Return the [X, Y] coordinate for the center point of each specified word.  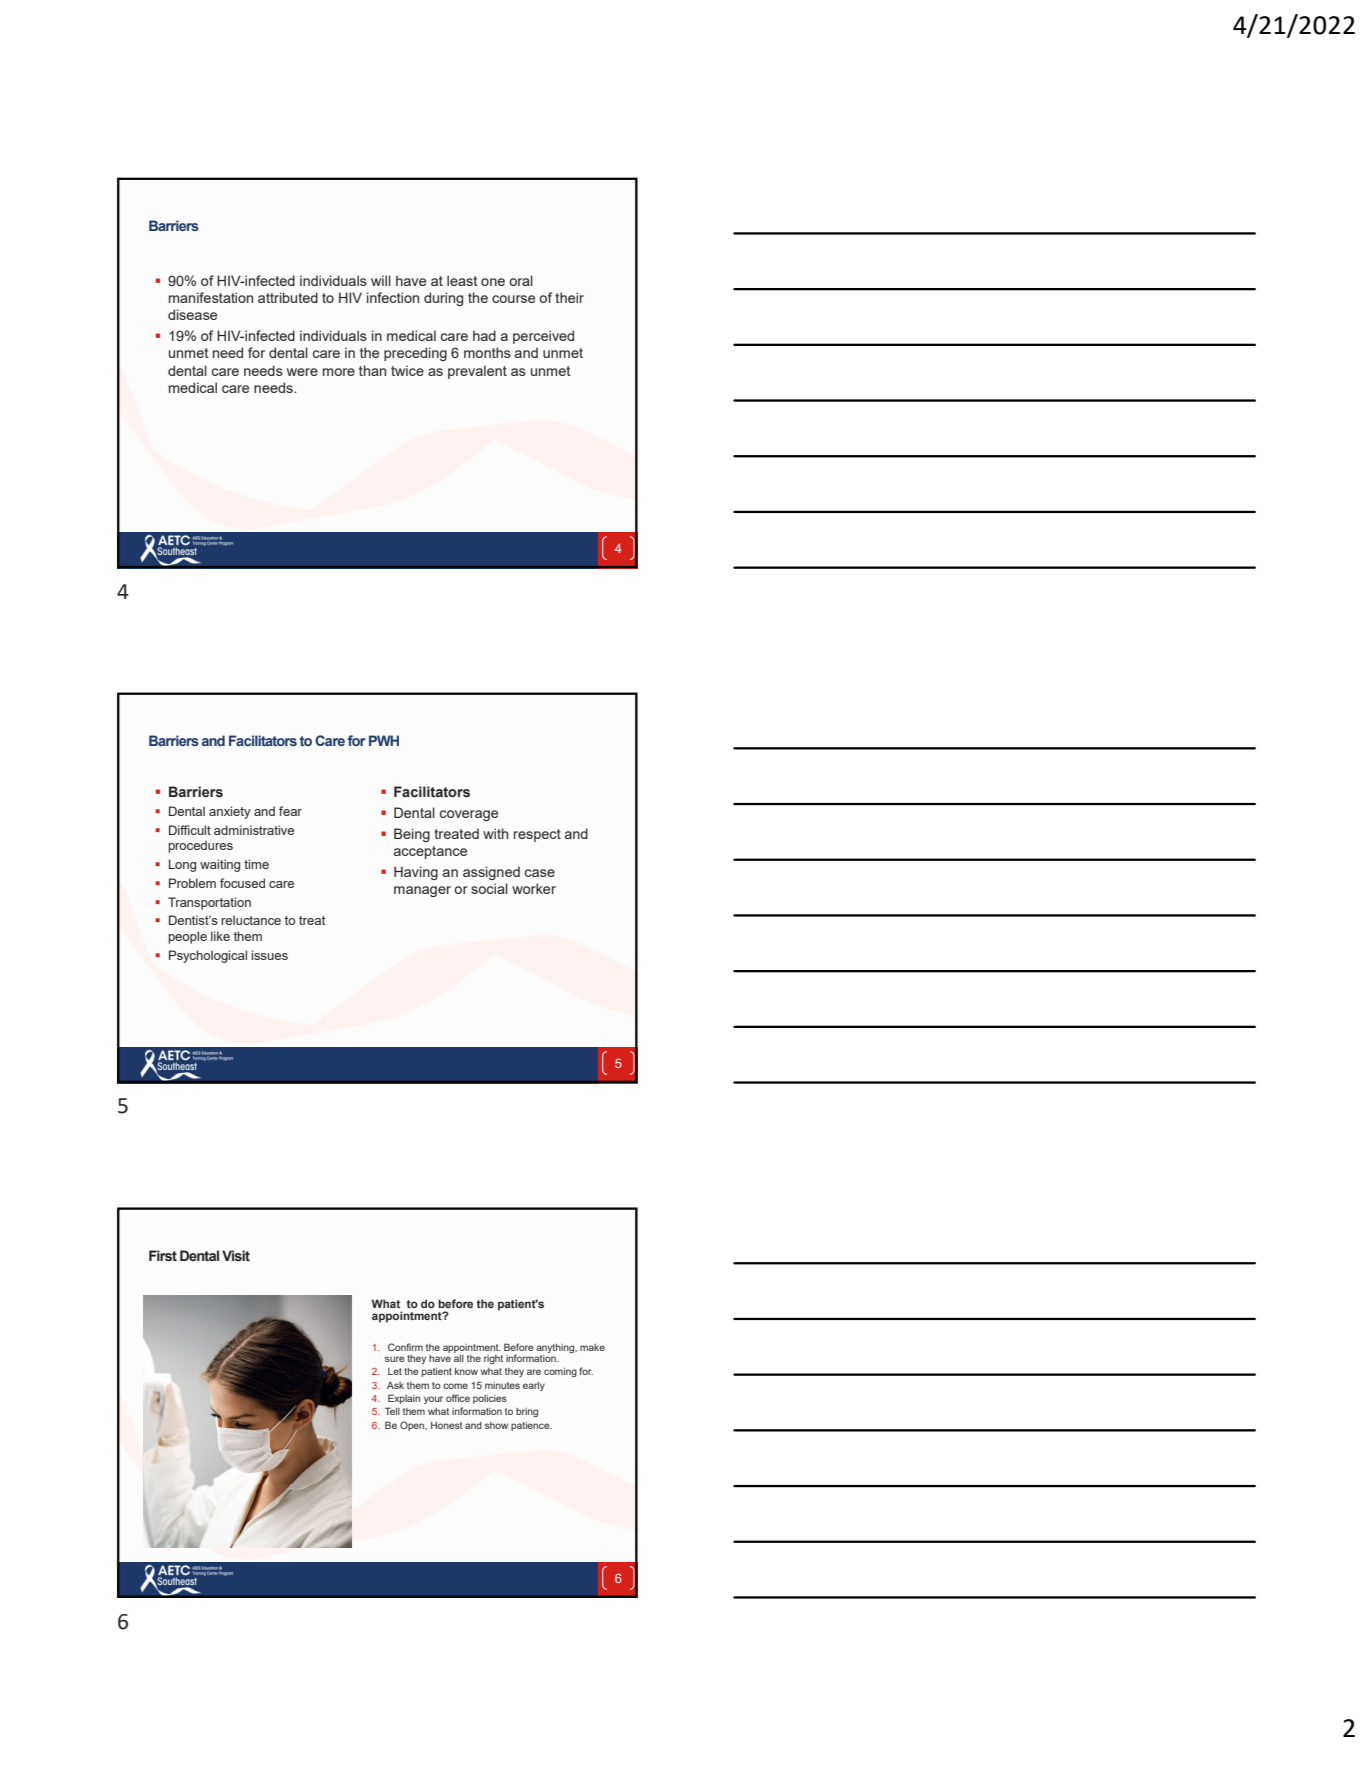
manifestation [211, 297]
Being [412, 835]
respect [537, 835]
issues [269, 955]
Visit [236, 1256]
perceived [543, 337]
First [163, 1256]
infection [393, 297]
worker [534, 888]
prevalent [477, 372]
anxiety [230, 812]
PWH [384, 740]
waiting [220, 865]
